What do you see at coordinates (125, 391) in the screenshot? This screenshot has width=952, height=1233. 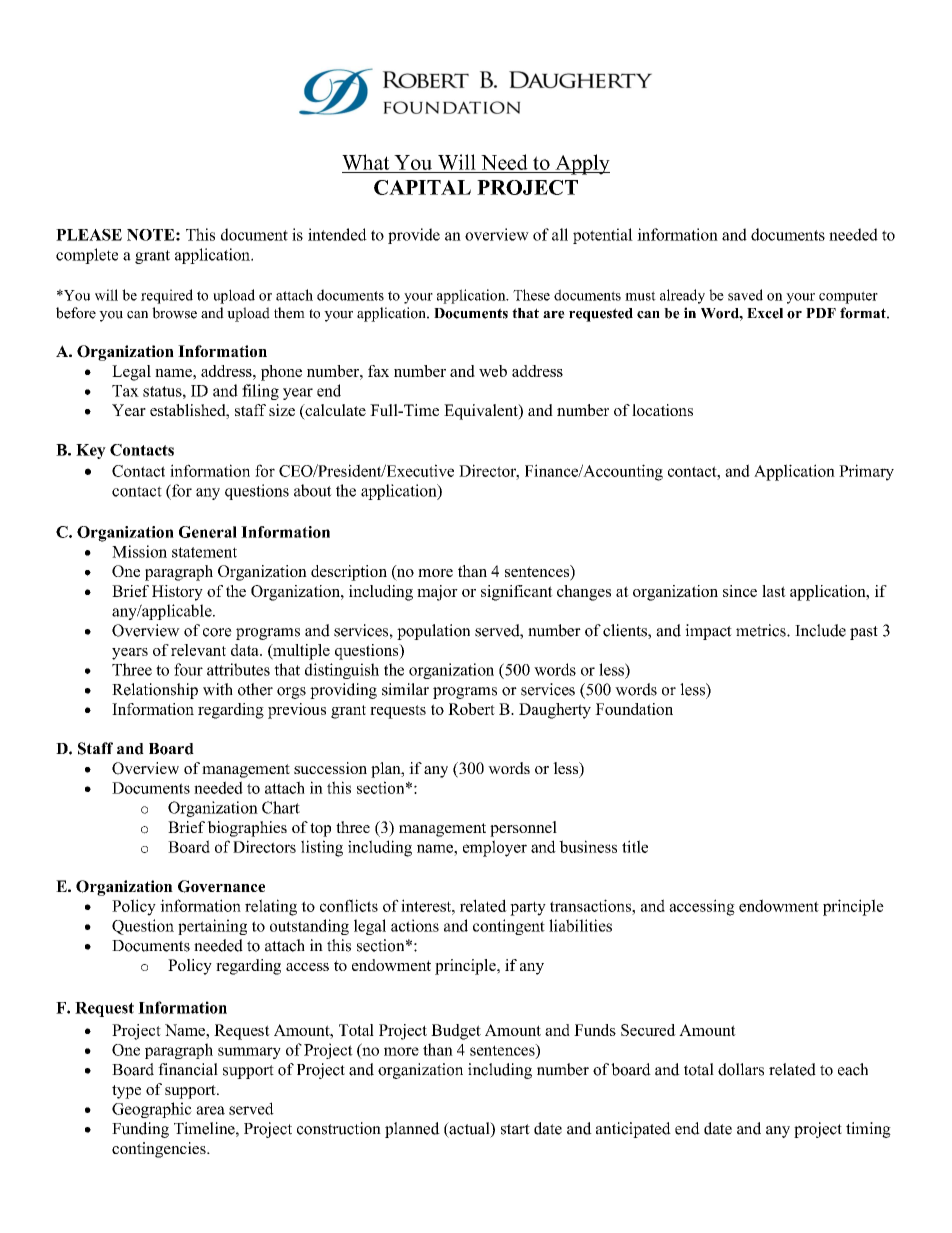 I see `Tax` at bounding box center [125, 391].
